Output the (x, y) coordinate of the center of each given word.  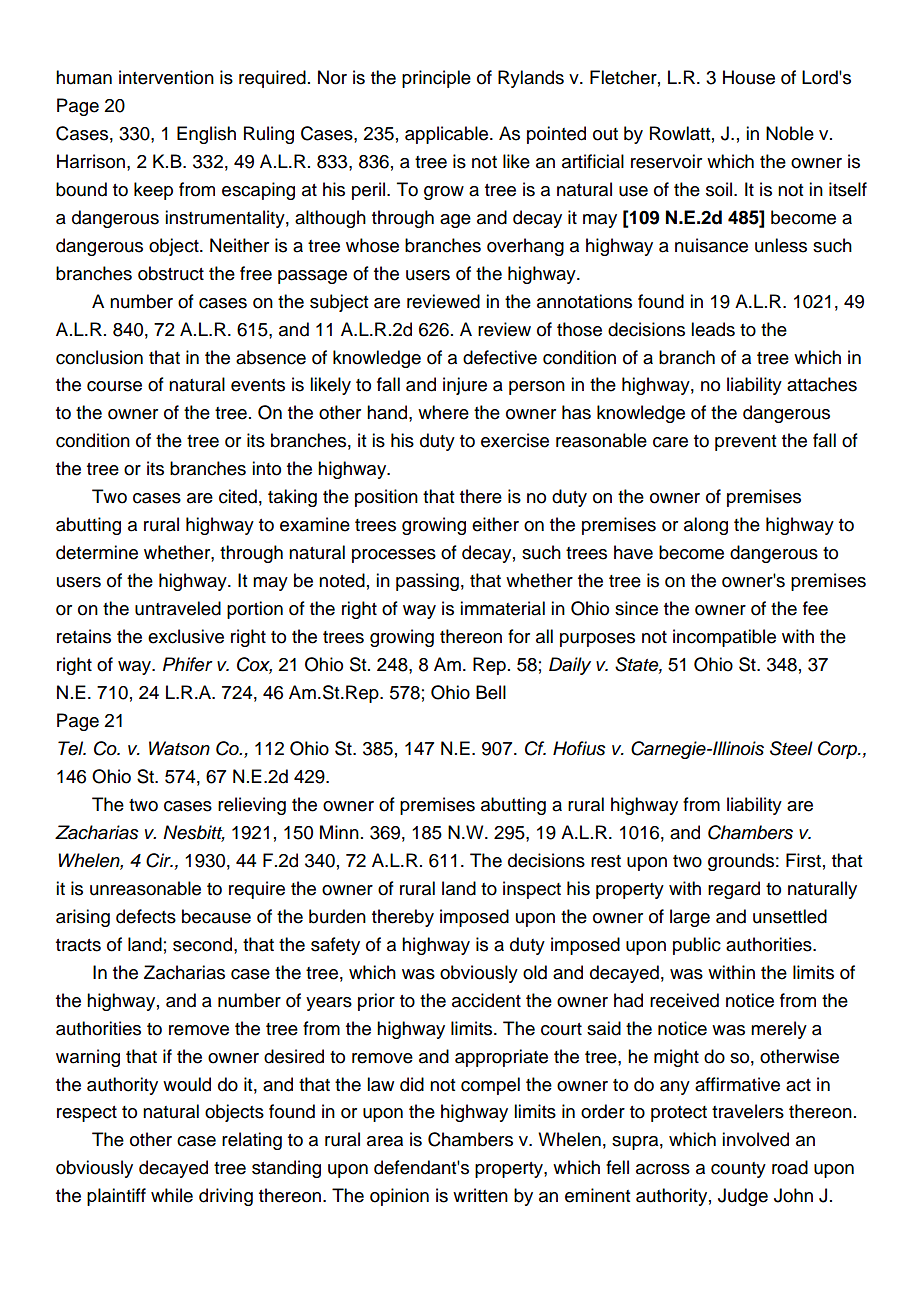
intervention (166, 77)
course (114, 386)
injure (465, 386)
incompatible (724, 638)
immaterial (502, 608)
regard (734, 890)
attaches (822, 384)
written (480, 1195)
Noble (790, 133)
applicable (448, 135)
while (172, 1195)
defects (146, 916)
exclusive (186, 636)
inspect (532, 890)
